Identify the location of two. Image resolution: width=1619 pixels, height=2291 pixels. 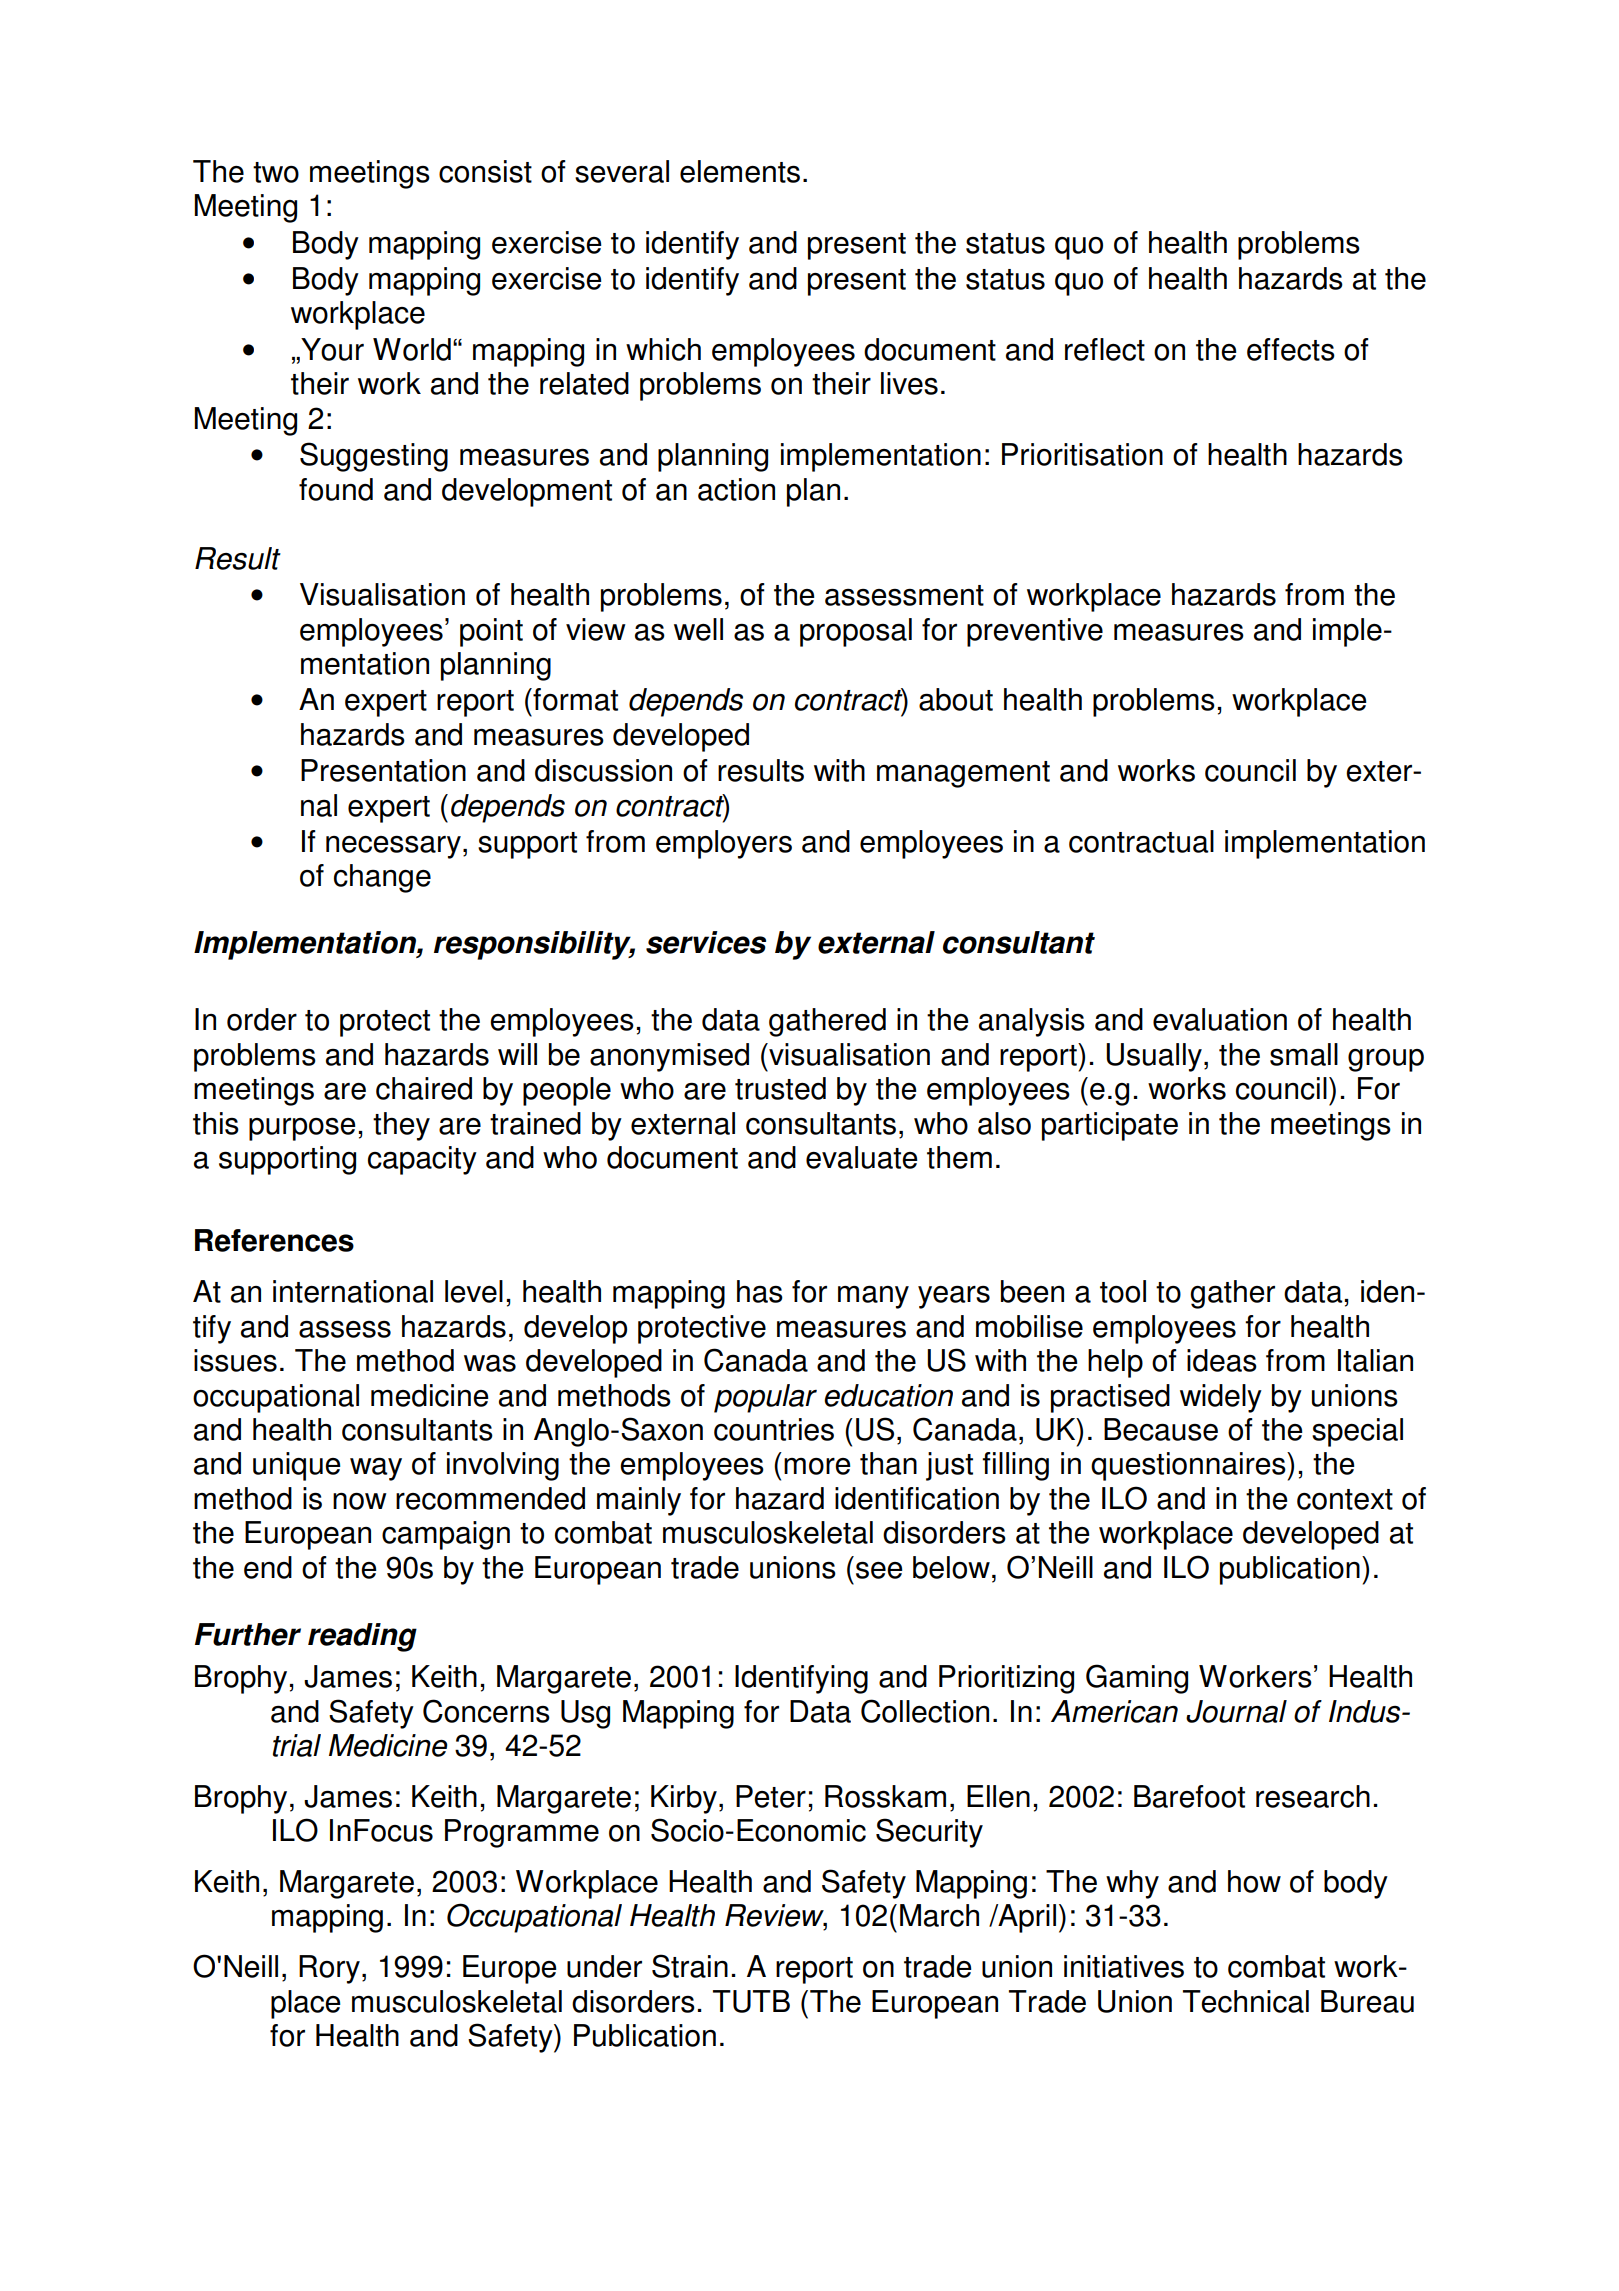
(276, 172).
